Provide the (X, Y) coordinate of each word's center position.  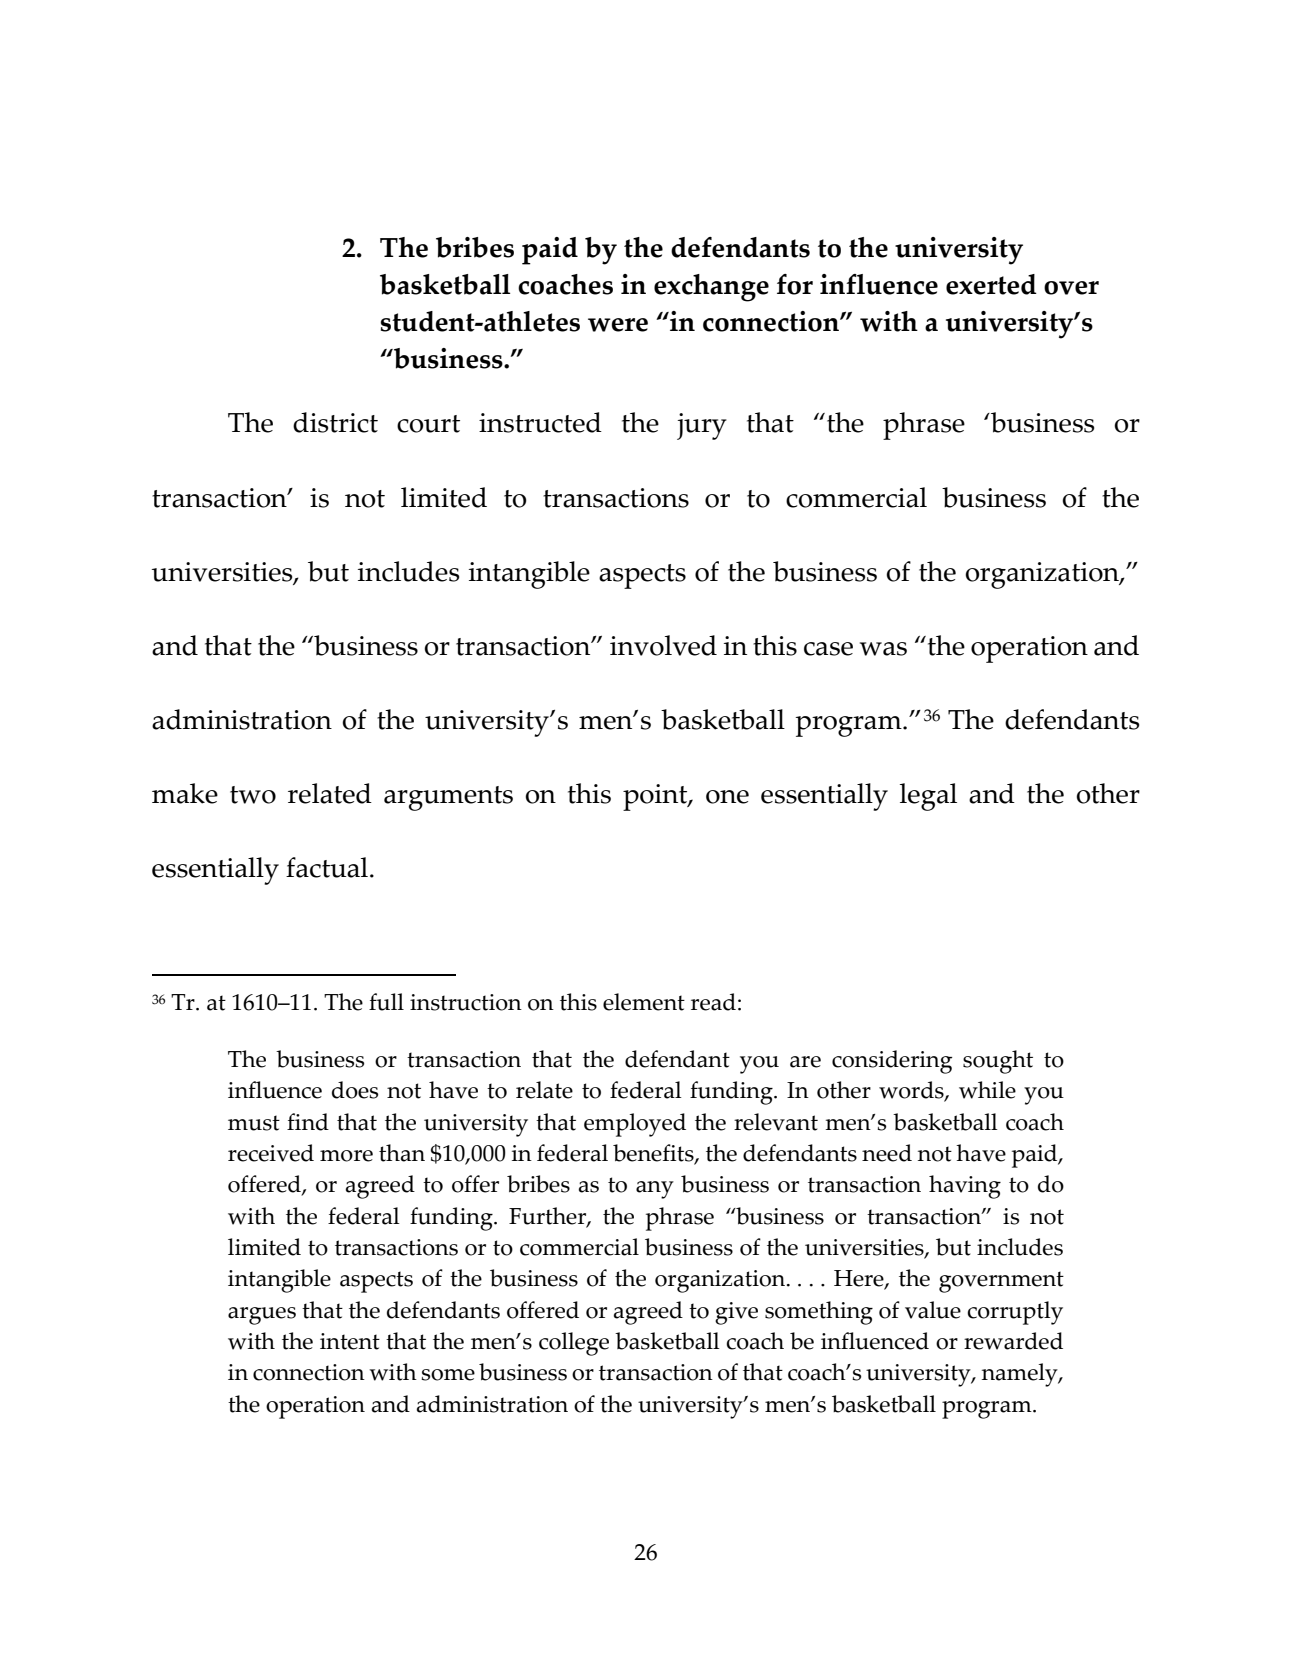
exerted (991, 284)
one (727, 797)
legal (928, 797)
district (335, 422)
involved (663, 645)
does (355, 1090)
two (253, 795)
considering (892, 1062)
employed (635, 1125)
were (618, 325)
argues (262, 1316)
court (428, 424)
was (883, 649)
